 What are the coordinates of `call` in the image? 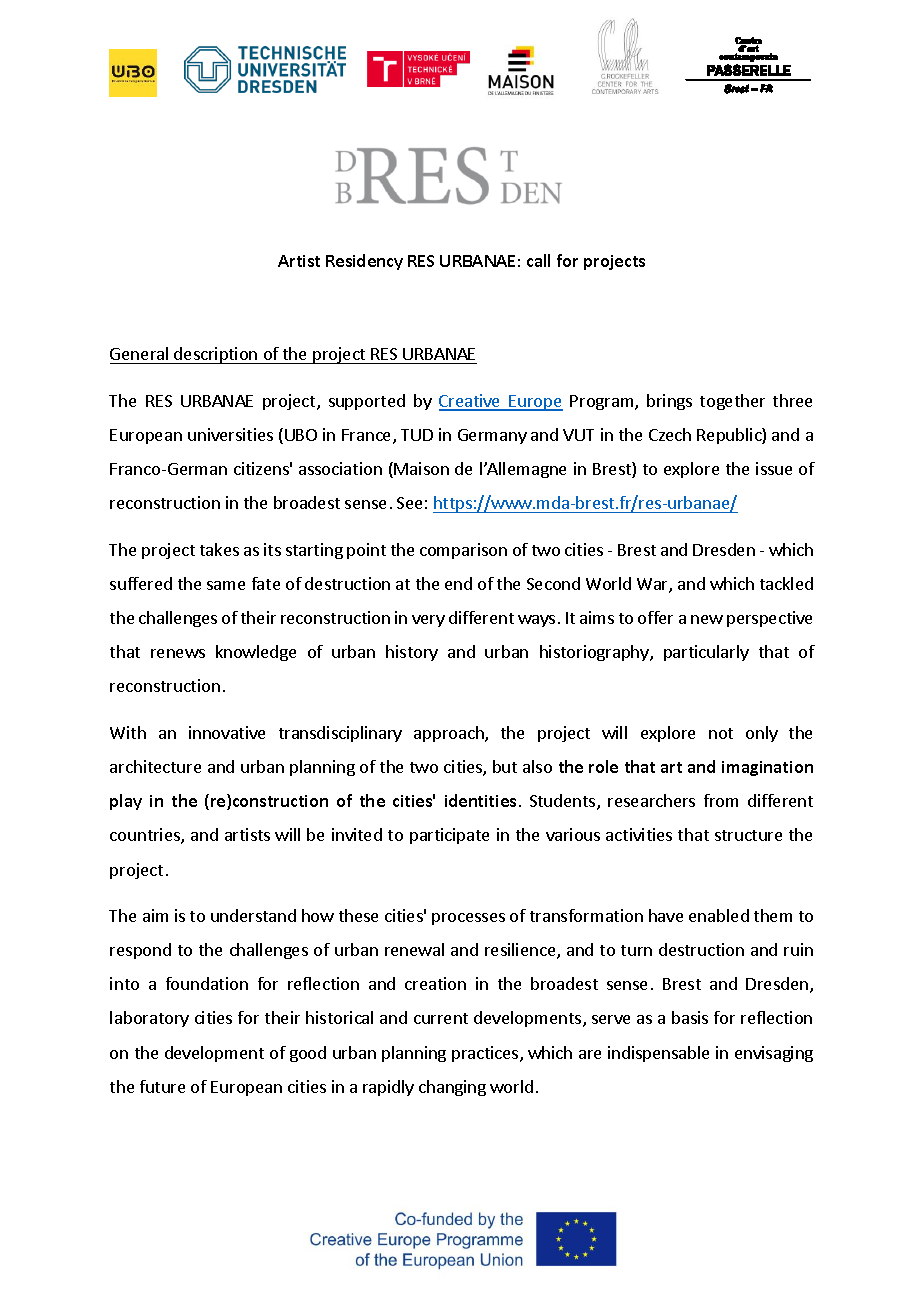 It's located at (538, 260).
